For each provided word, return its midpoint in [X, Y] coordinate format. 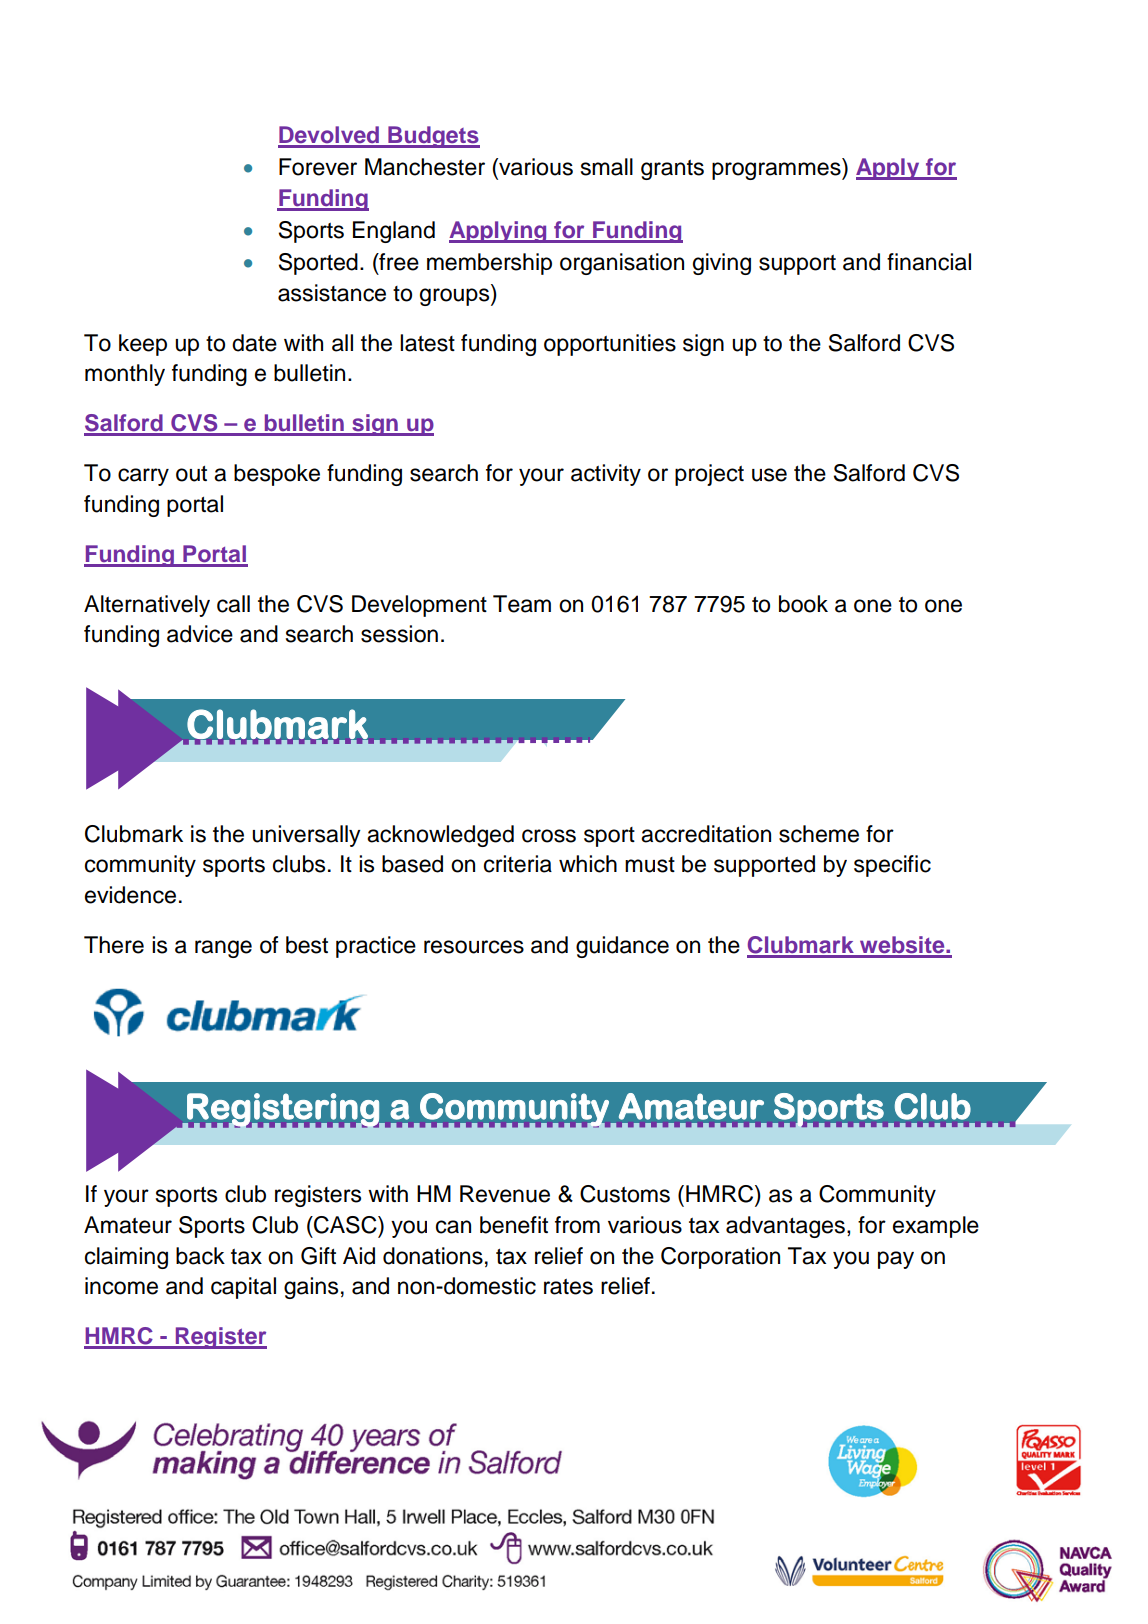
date [254, 343]
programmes [777, 171]
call [233, 604]
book [803, 604]
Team [522, 604]
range [223, 949]
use [769, 475]
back [200, 1256]
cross [549, 836]
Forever [318, 167]
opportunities [610, 345]
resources [474, 947]
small [607, 167]
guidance [622, 947]
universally [306, 836]
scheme [819, 834]
